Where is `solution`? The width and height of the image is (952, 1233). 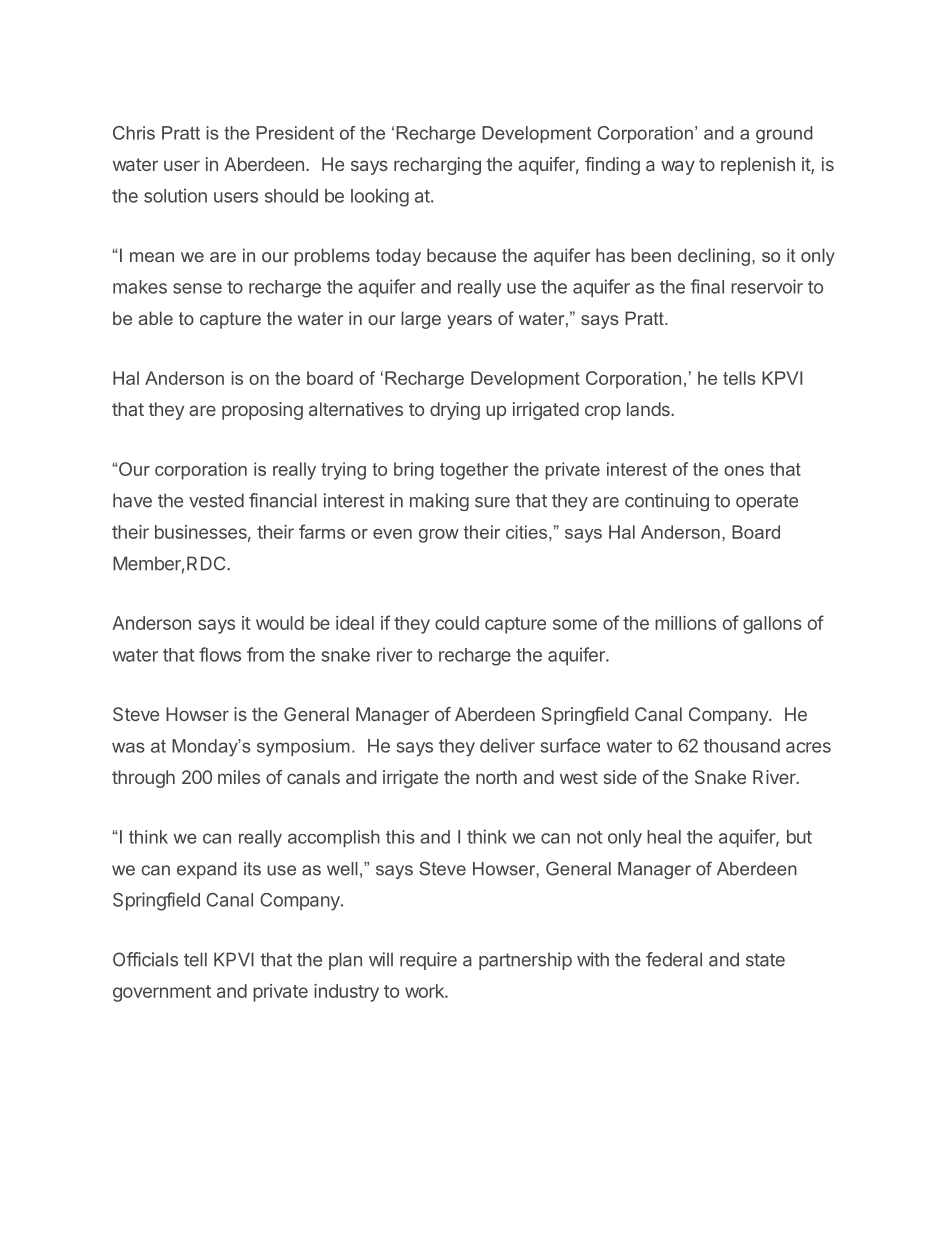
solution is located at coordinates (175, 195).
